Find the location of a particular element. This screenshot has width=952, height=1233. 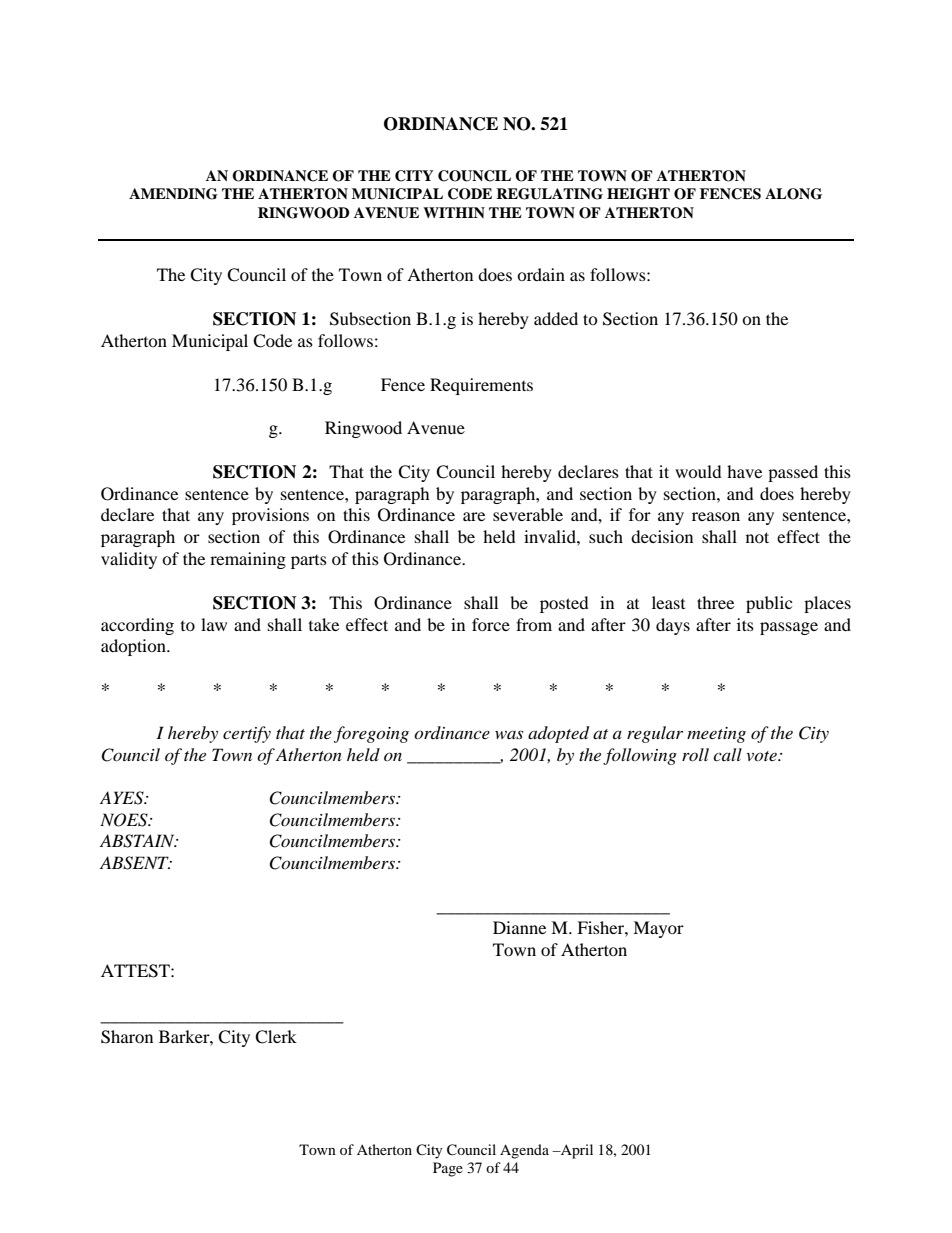

WITHIN is located at coordinates (454, 212).
